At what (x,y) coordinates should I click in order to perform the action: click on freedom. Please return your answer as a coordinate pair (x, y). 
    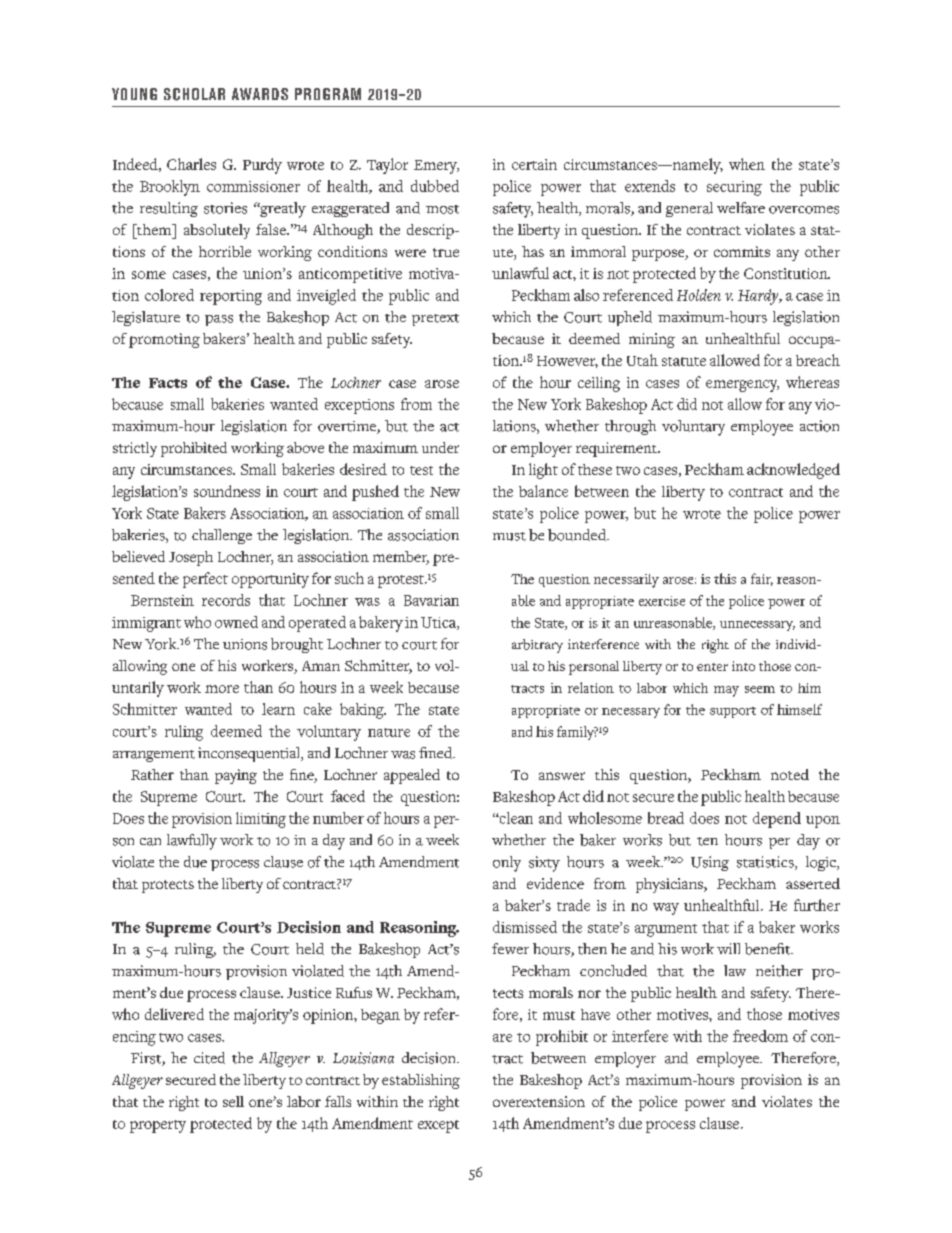
    Looking at the image, I should click on (760, 1036).
